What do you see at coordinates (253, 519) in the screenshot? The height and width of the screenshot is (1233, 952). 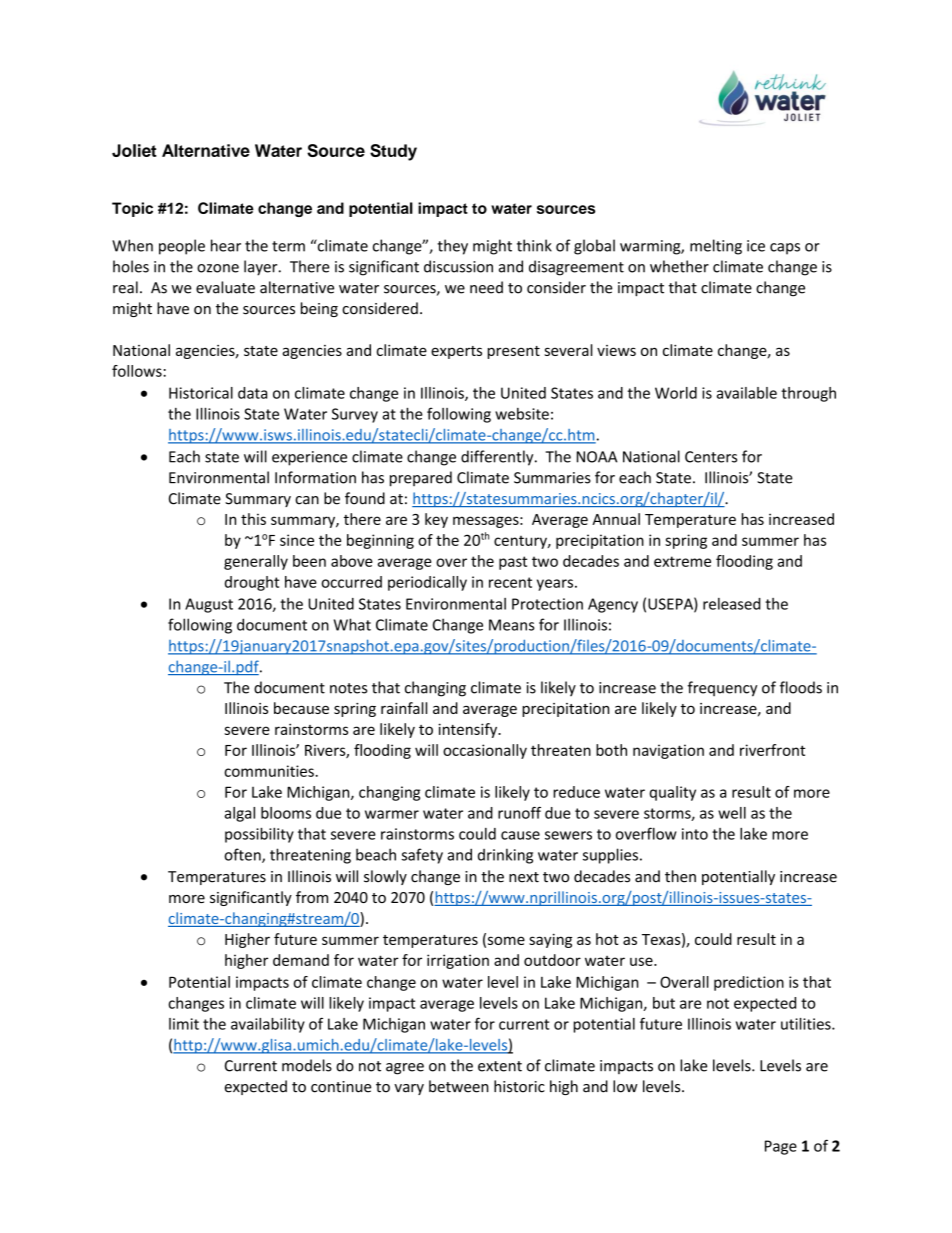 I see `this` at bounding box center [253, 519].
